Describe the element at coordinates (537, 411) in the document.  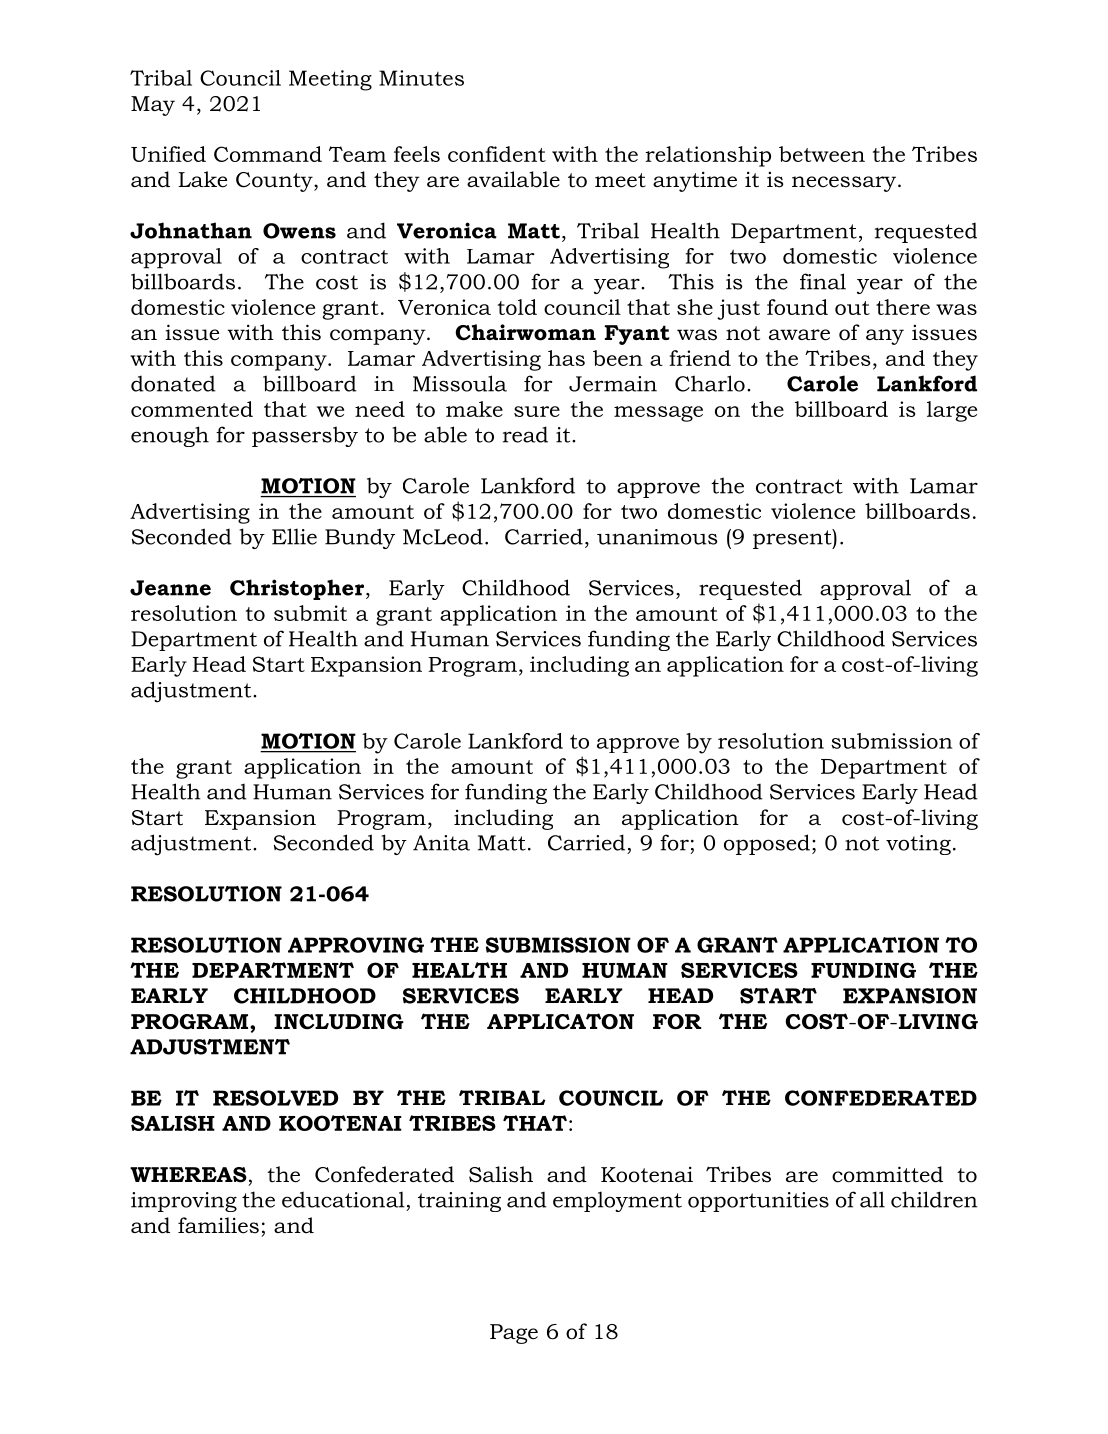
I see `sure` at that location.
